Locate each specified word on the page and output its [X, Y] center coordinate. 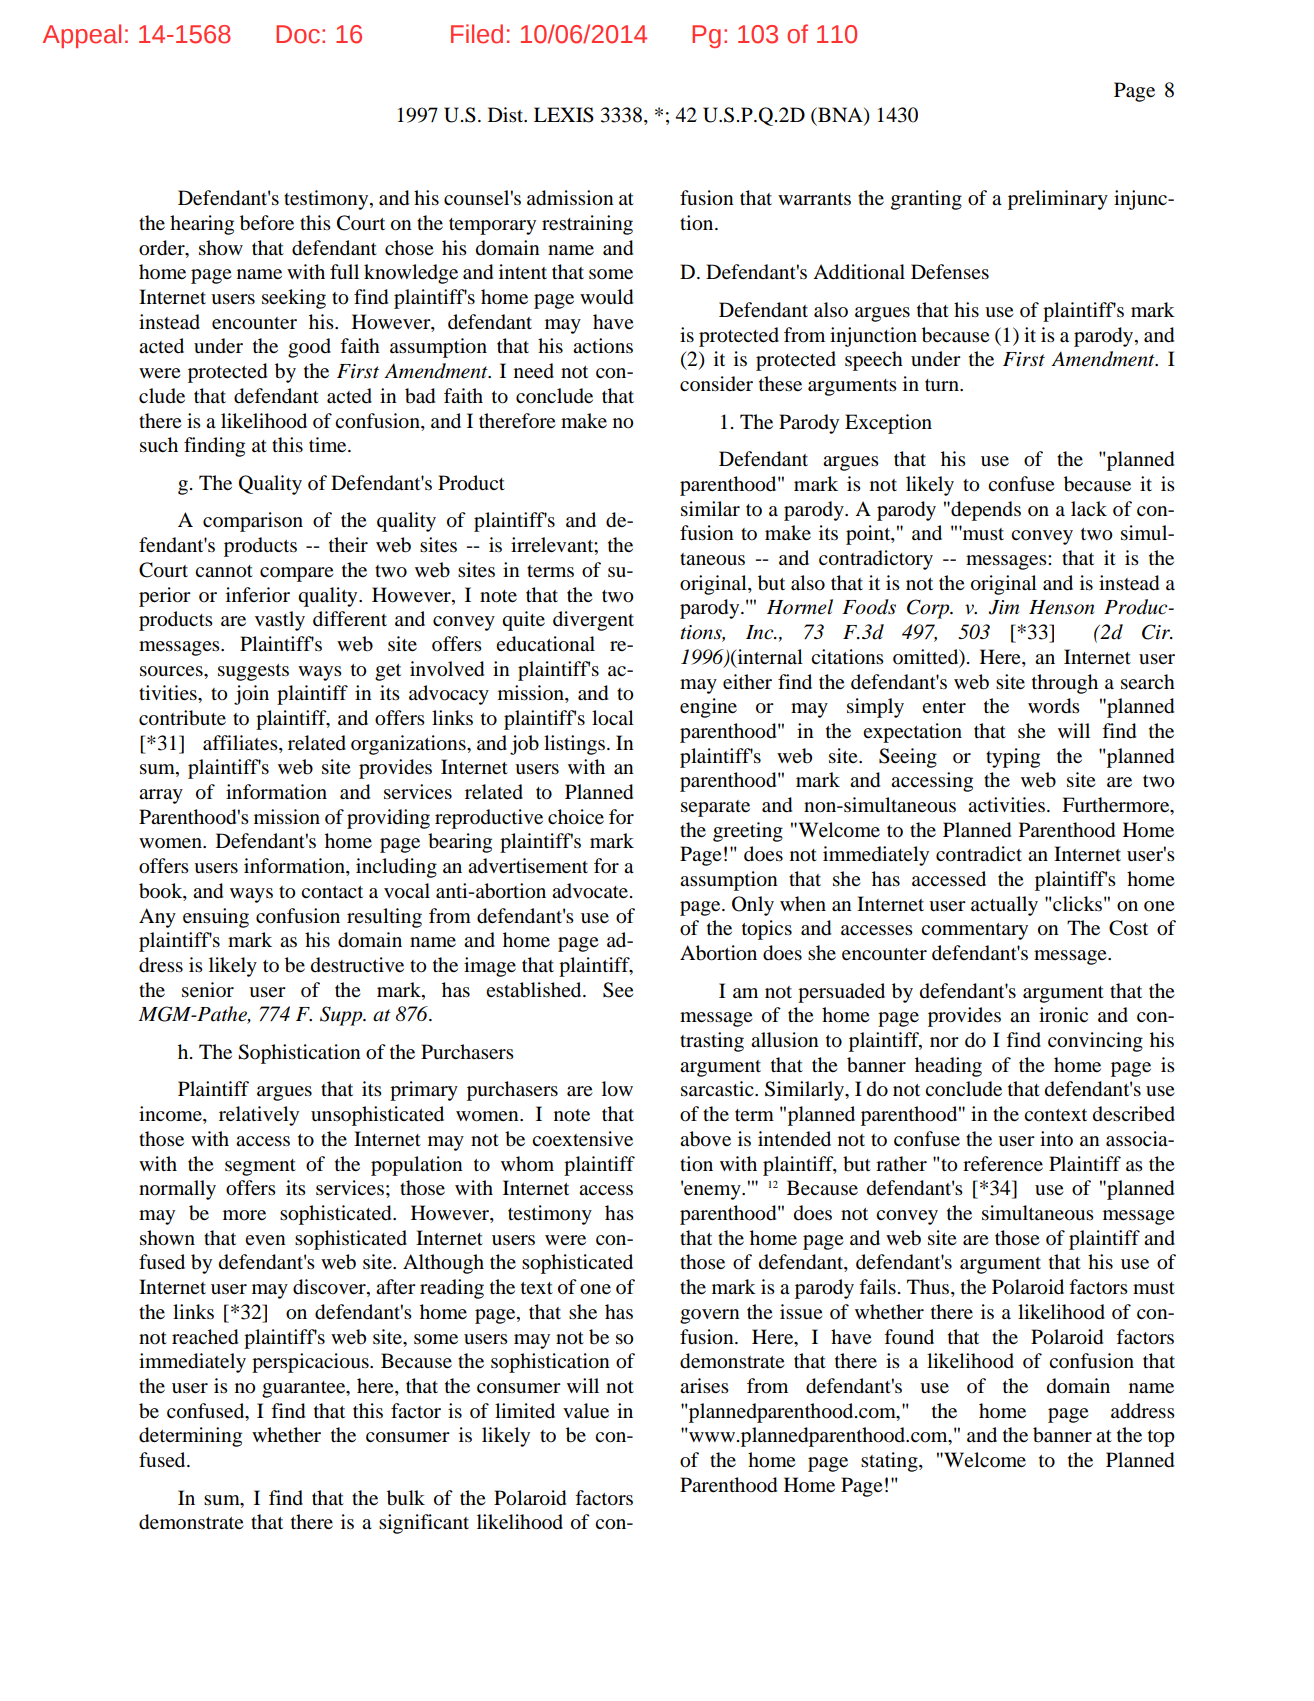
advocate [591, 891]
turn [943, 385]
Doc [298, 34]
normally [177, 1190]
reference [1003, 1164]
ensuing [216, 918]
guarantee [305, 1389]
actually [1004, 906]
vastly [280, 621]
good [309, 348]
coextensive [582, 1139]
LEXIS [564, 115]
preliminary [1058, 200]
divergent [593, 621]
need [534, 371]
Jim [1003, 607]
